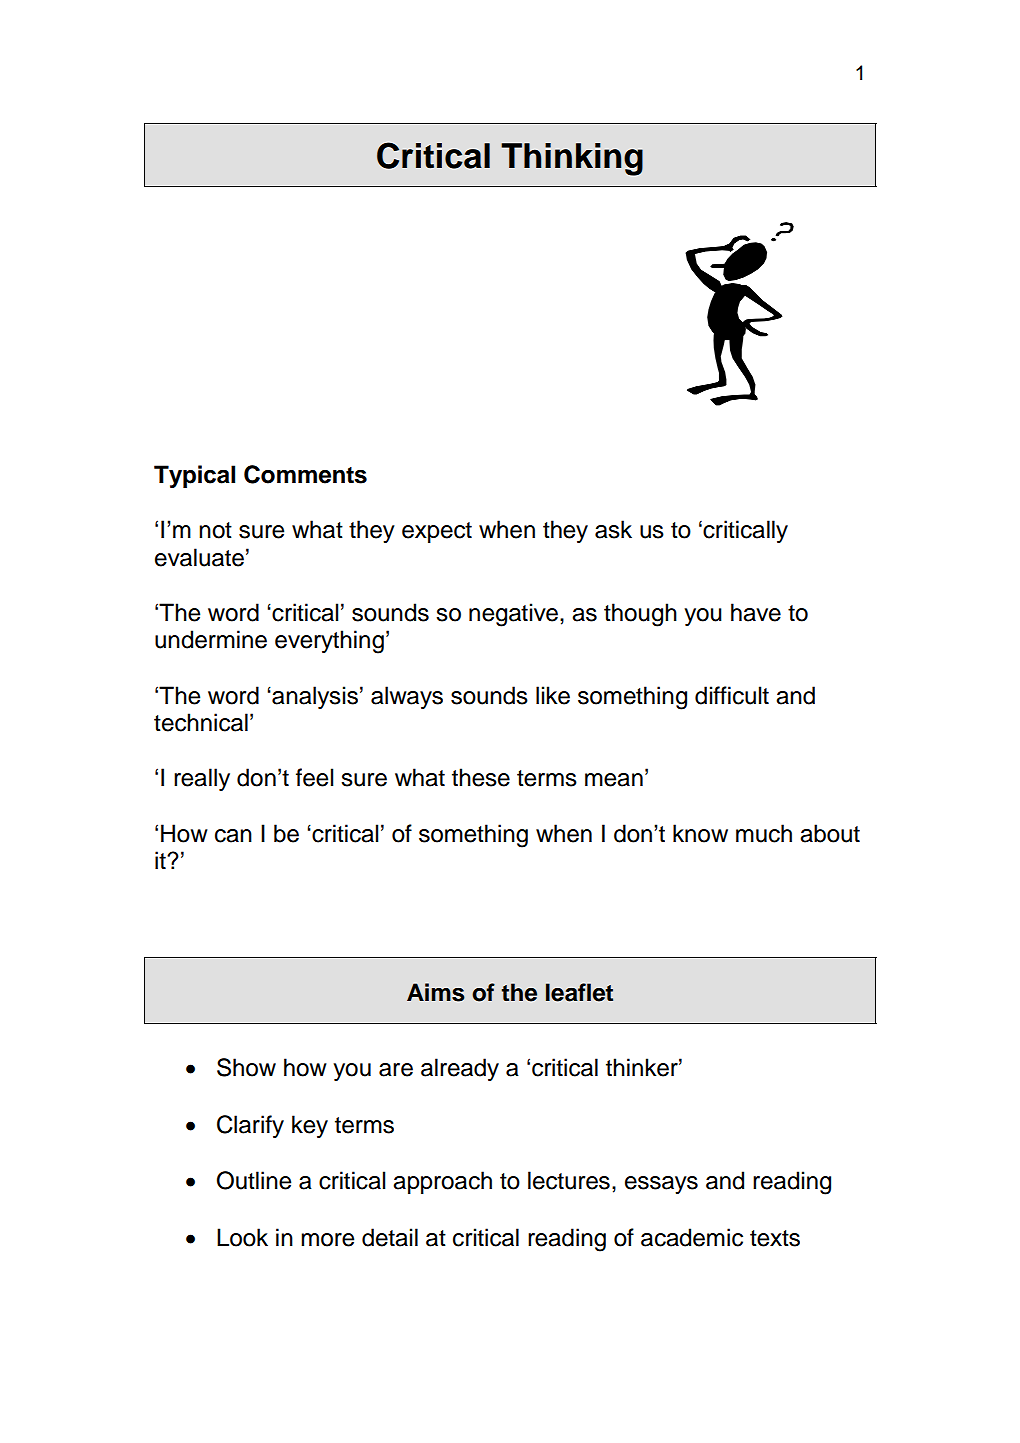 This screenshot has width=1020, height=1443. Describe the element at coordinates (613, 529) in the screenshot. I see `ask` at that location.
